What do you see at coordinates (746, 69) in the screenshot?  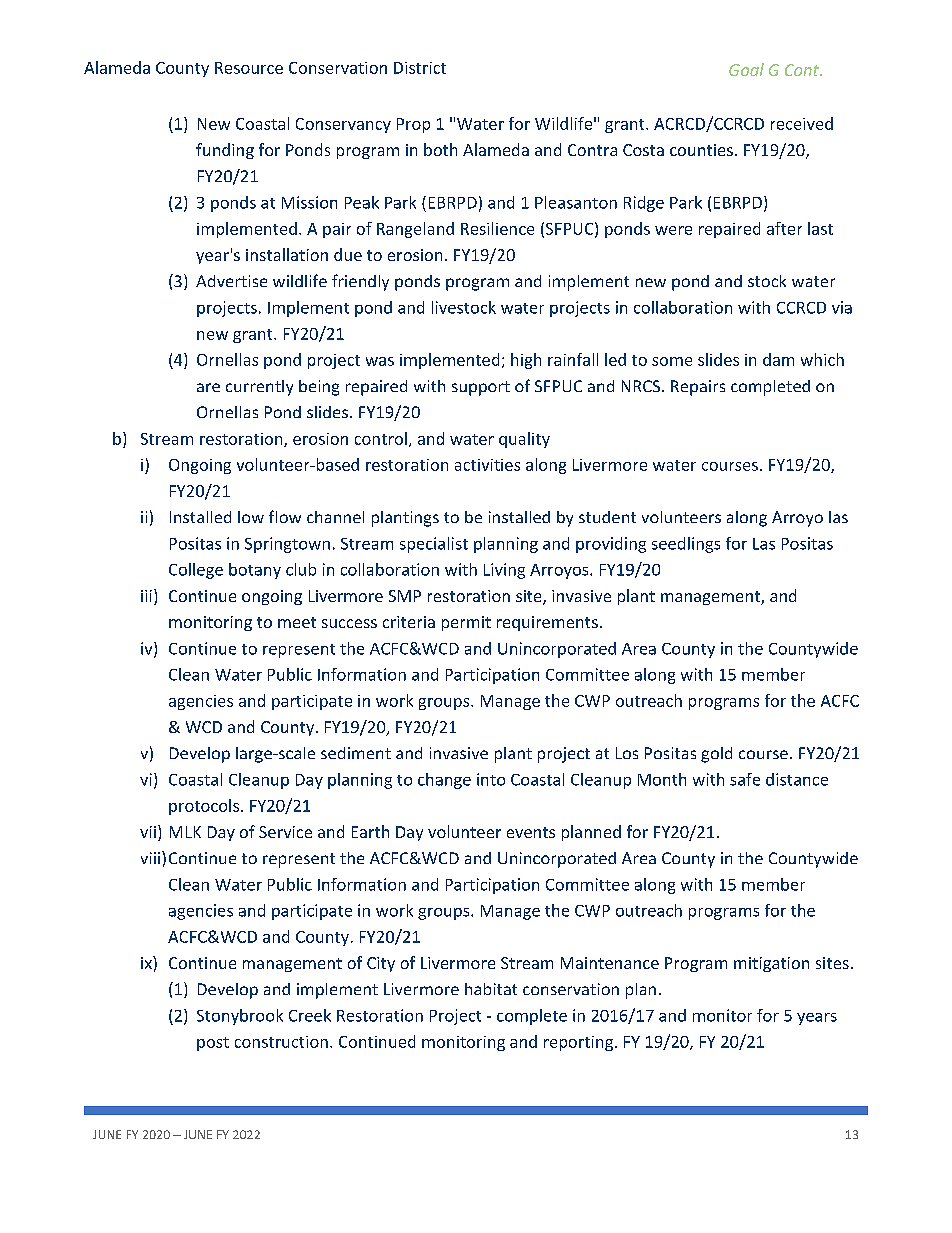 I see `Goal` at bounding box center [746, 69].
